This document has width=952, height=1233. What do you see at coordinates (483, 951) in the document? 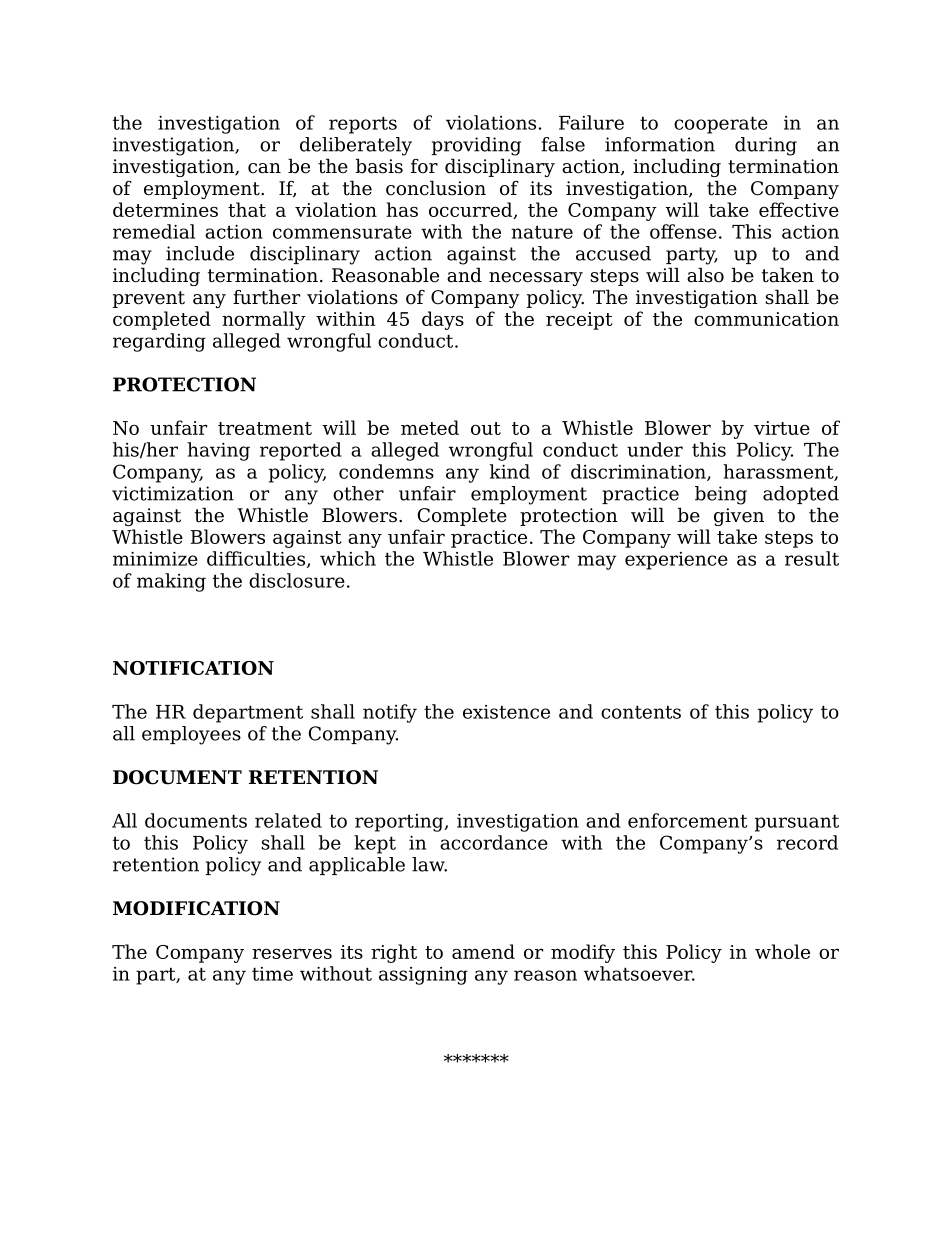
I see `amend` at bounding box center [483, 951].
